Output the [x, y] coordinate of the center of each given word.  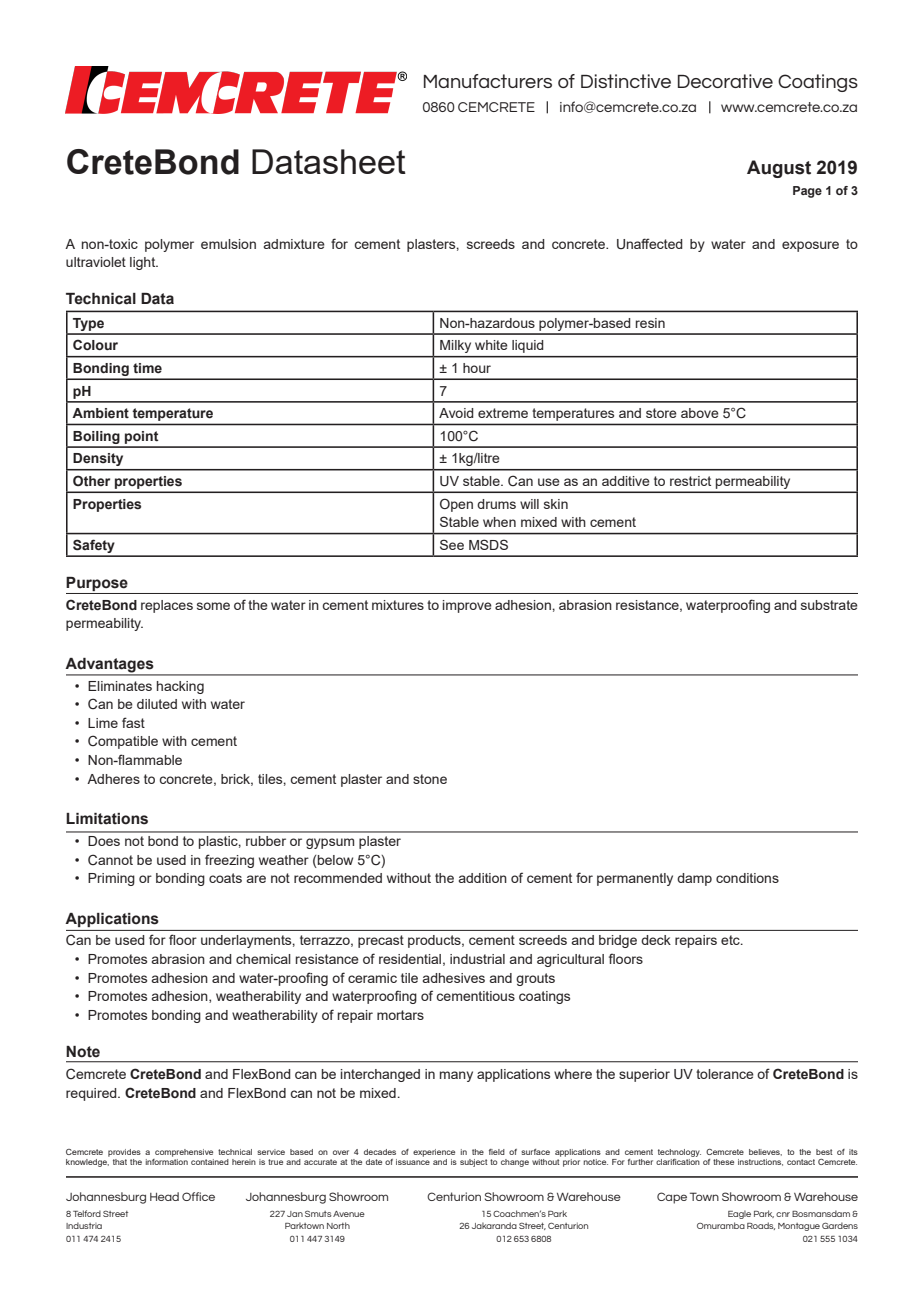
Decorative [725, 81]
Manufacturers [488, 81]
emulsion [228, 244]
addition [483, 878]
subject [474, 1163]
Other [91, 480]
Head [164, 1196]
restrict [690, 481]
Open [456, 505]
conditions [747, 878]
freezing [229, 861]
